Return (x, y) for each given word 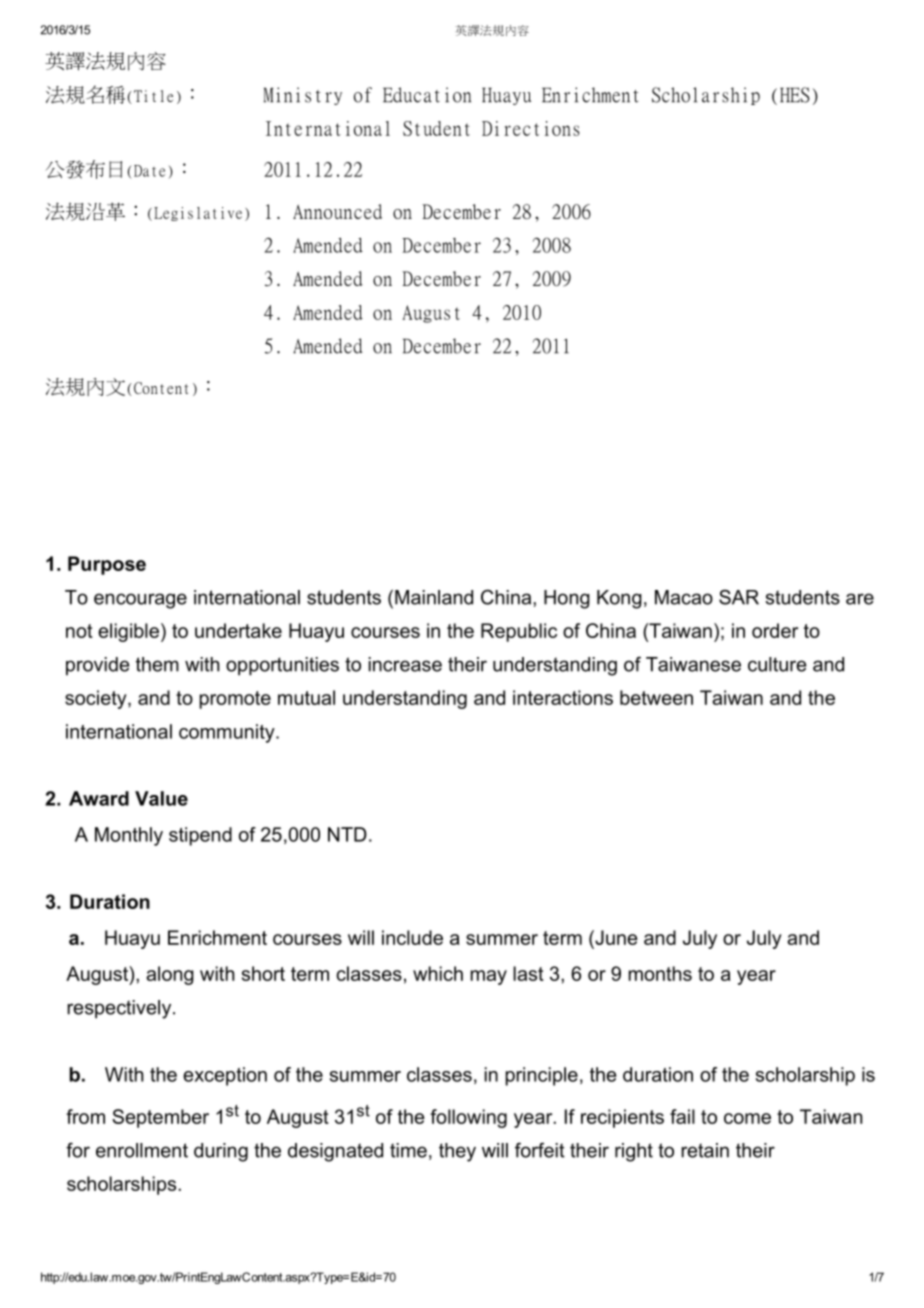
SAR (739, 597)
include (412, 937)
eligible (128, 632)
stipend (200, 836)
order (775, 630)
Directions (531, 128)
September (160, 1118)
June (615, 937)
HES (795, 95)
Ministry (303, 96)
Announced (337, 211)
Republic (519, 632)
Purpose (107, 565)
